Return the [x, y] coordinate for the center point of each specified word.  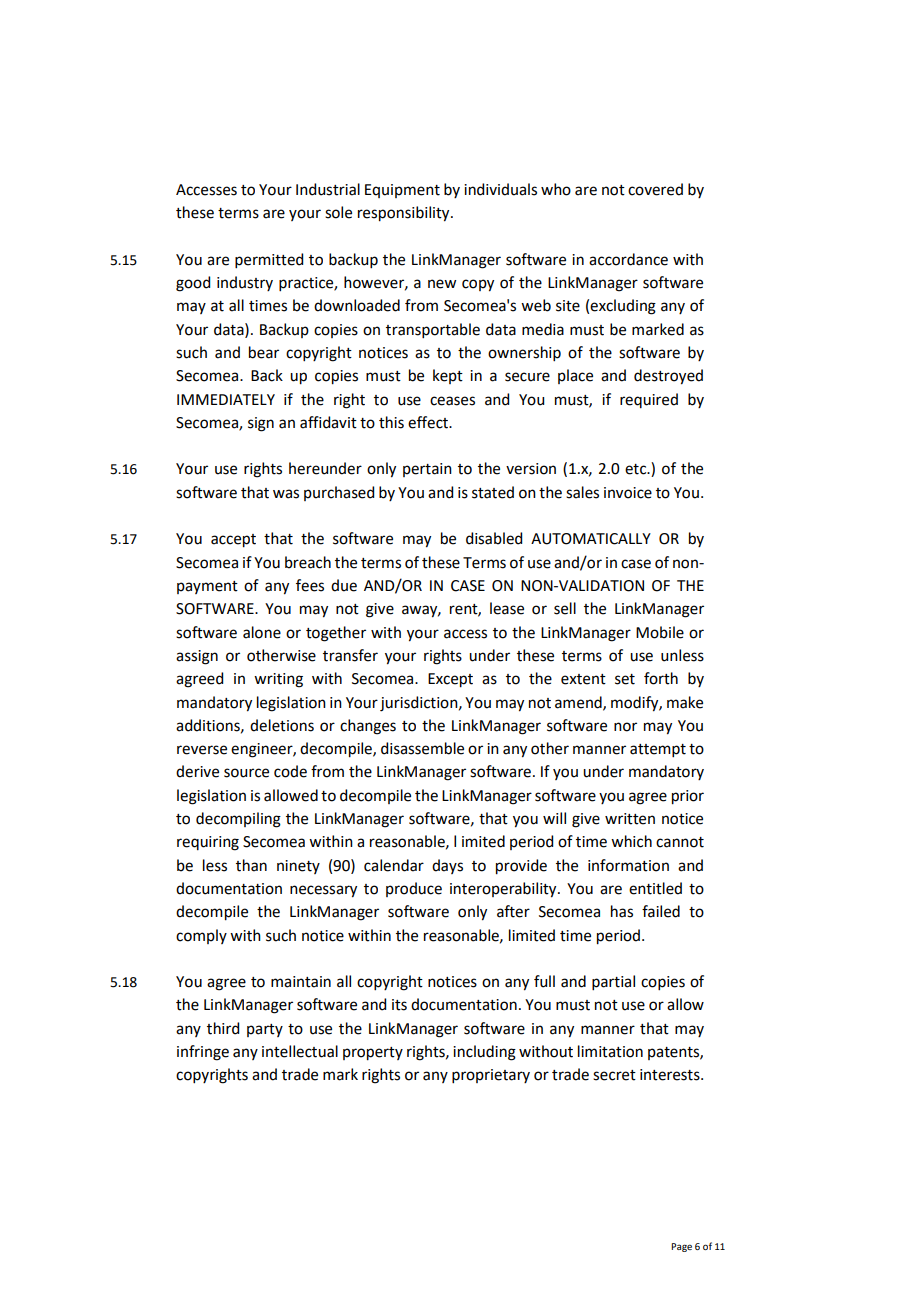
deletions [282, 725]
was [286, 494]
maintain [301, 982]
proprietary [491, 1076]
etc [637, 469]
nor [625, 727]
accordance [628, 259]
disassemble [422, 748]
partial [613, 982]
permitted [269, 260]
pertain [427, 470]
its [399, 1005]
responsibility [405, 214]
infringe [203, 1053]
